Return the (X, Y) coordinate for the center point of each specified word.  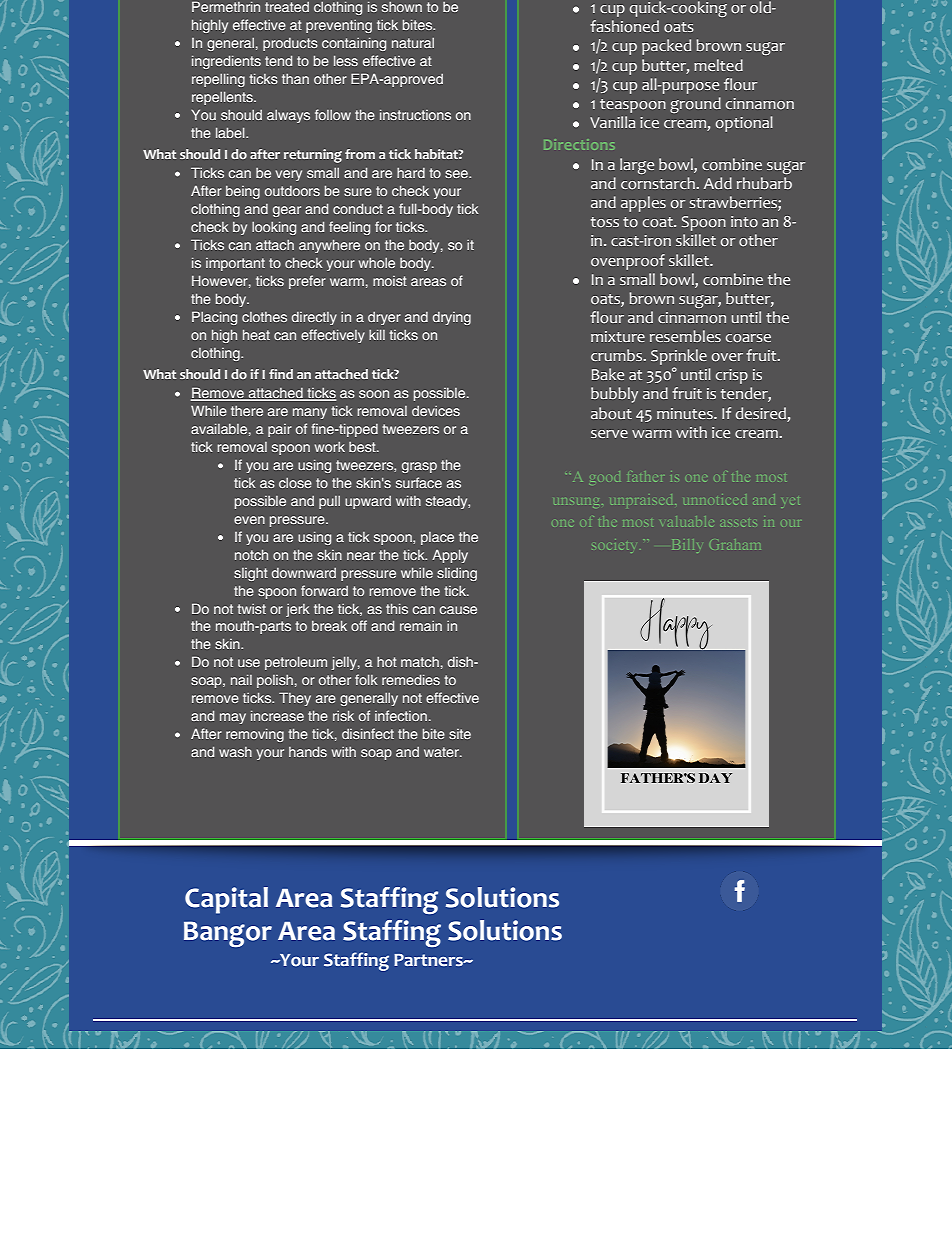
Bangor (228, 934)
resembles (685, 336)
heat (256, 335)
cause (458, 610)
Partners (429, 960)
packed (666, 47)
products (290, 44)
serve (609, 434)
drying (452, 318)
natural (413, 43)
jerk (298, 610)
